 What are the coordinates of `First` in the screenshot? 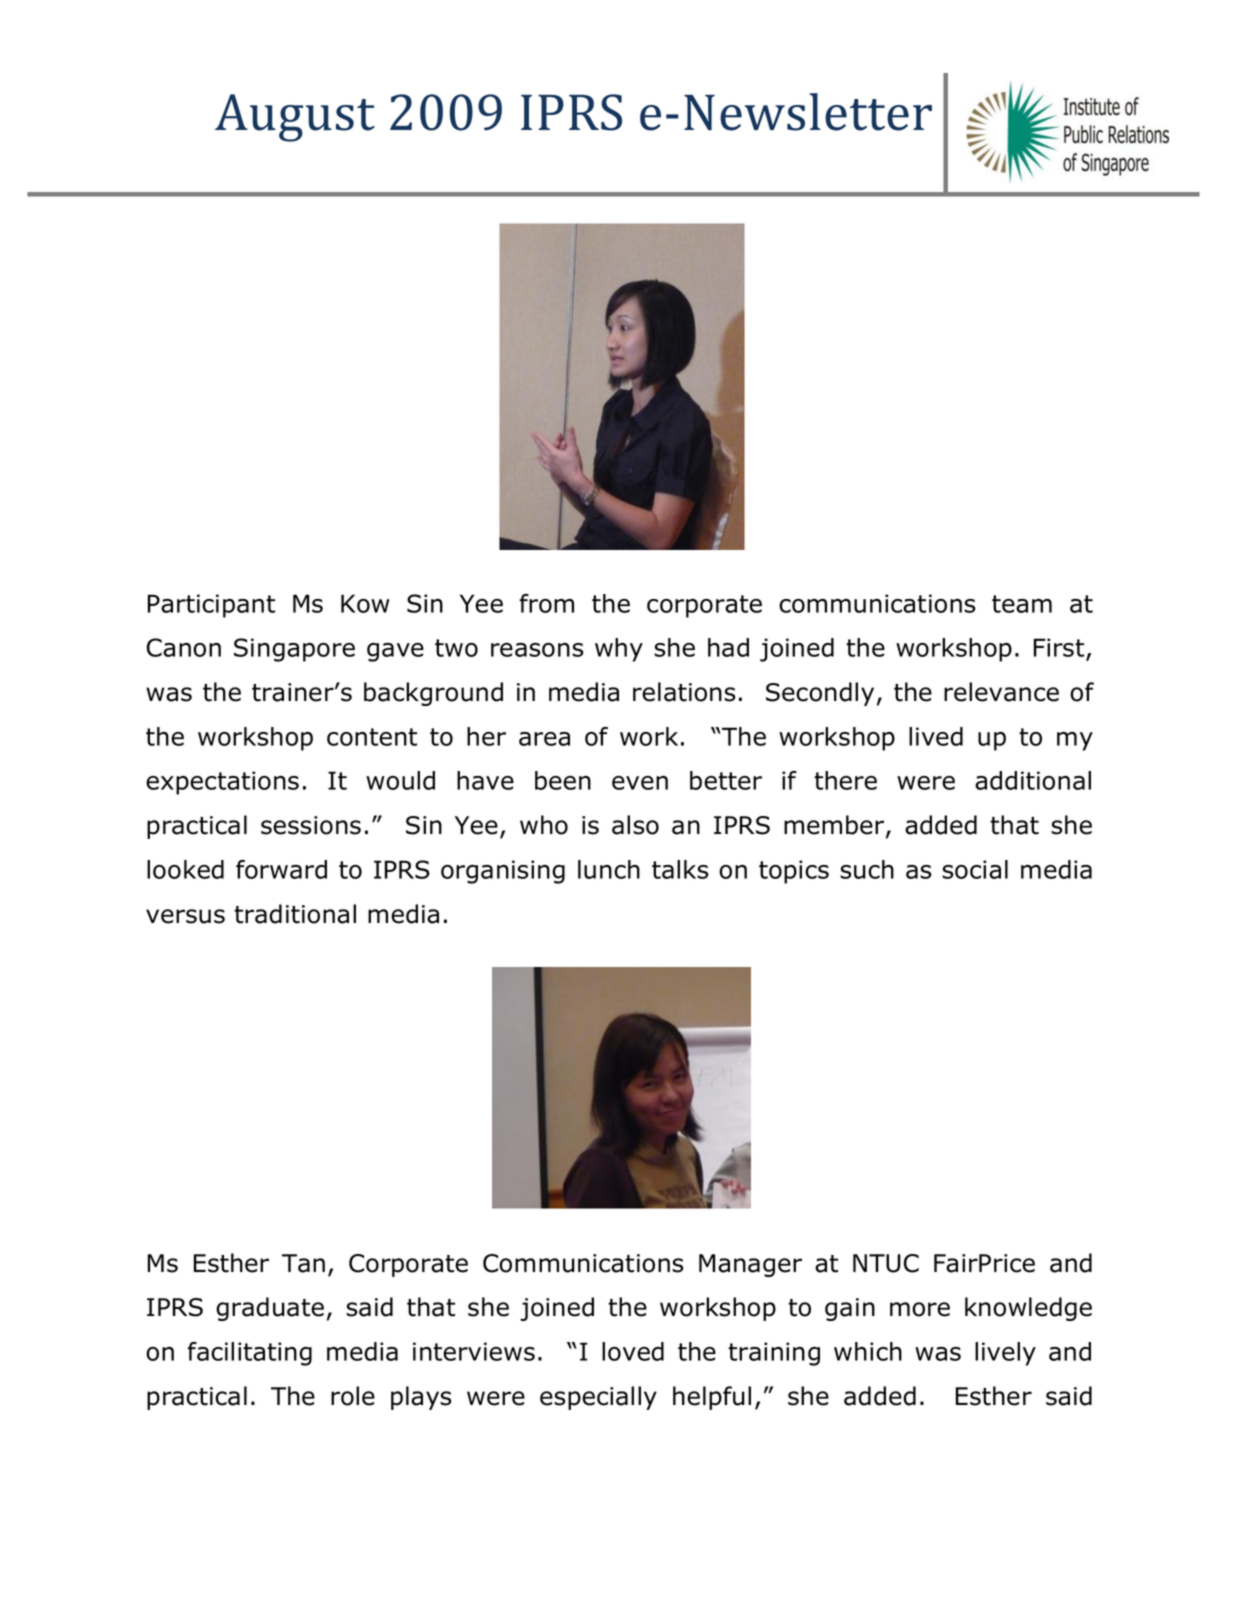 It's located at (1060, 649).
